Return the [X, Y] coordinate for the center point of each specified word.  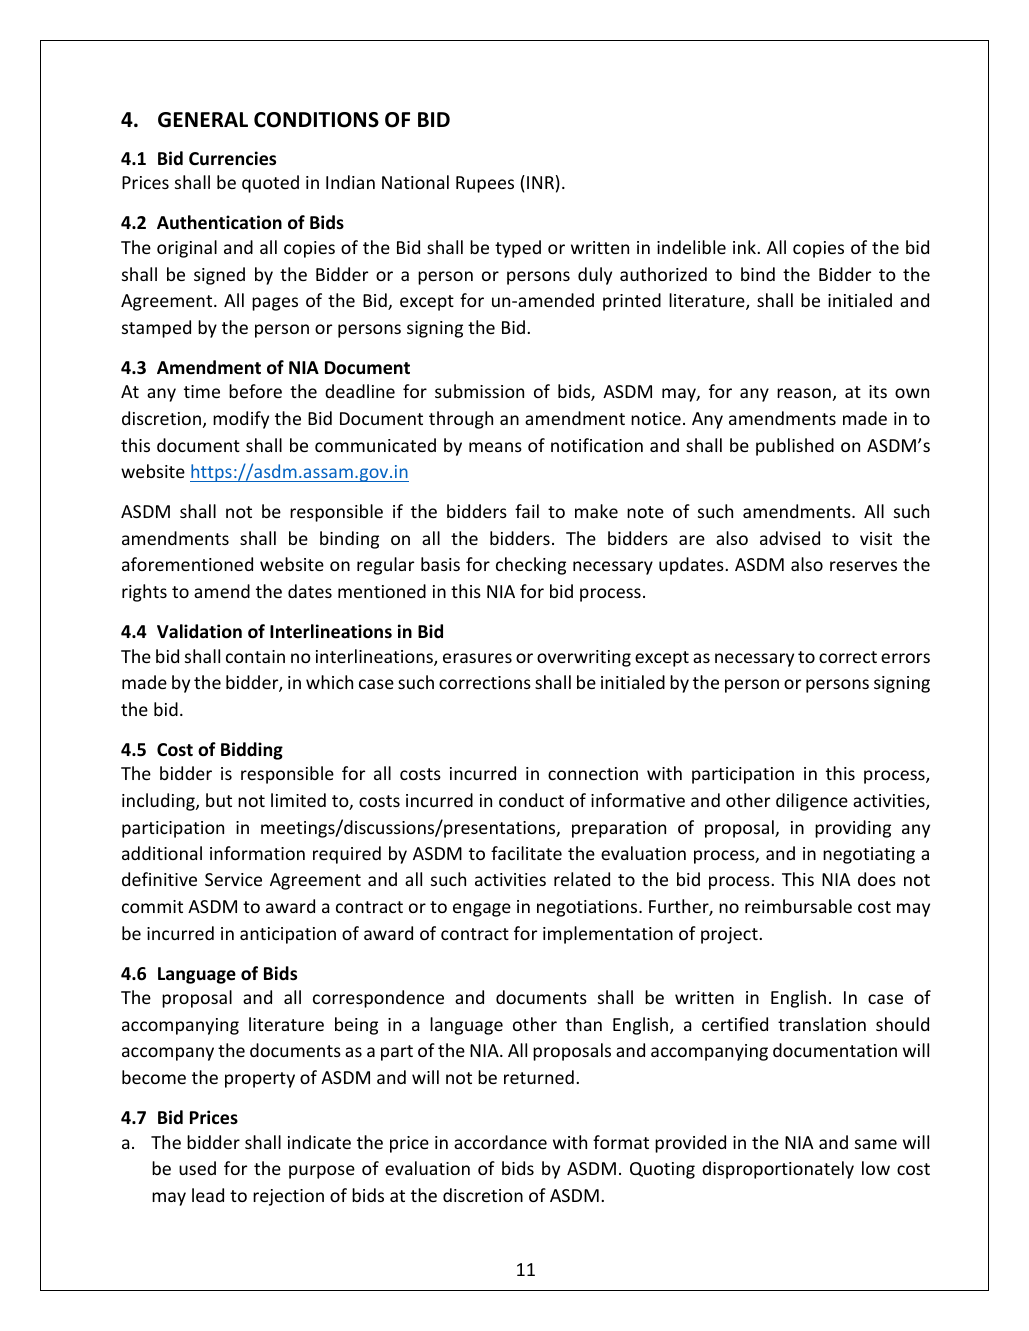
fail [527, 511]
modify [241, 420]
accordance [500, 1142]
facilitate [526, 853]
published [795, 447]
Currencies [232, 158]
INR [540, 182]
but [219, 800]
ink [744, 247]
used [197, 1168]
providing [853, 829]
